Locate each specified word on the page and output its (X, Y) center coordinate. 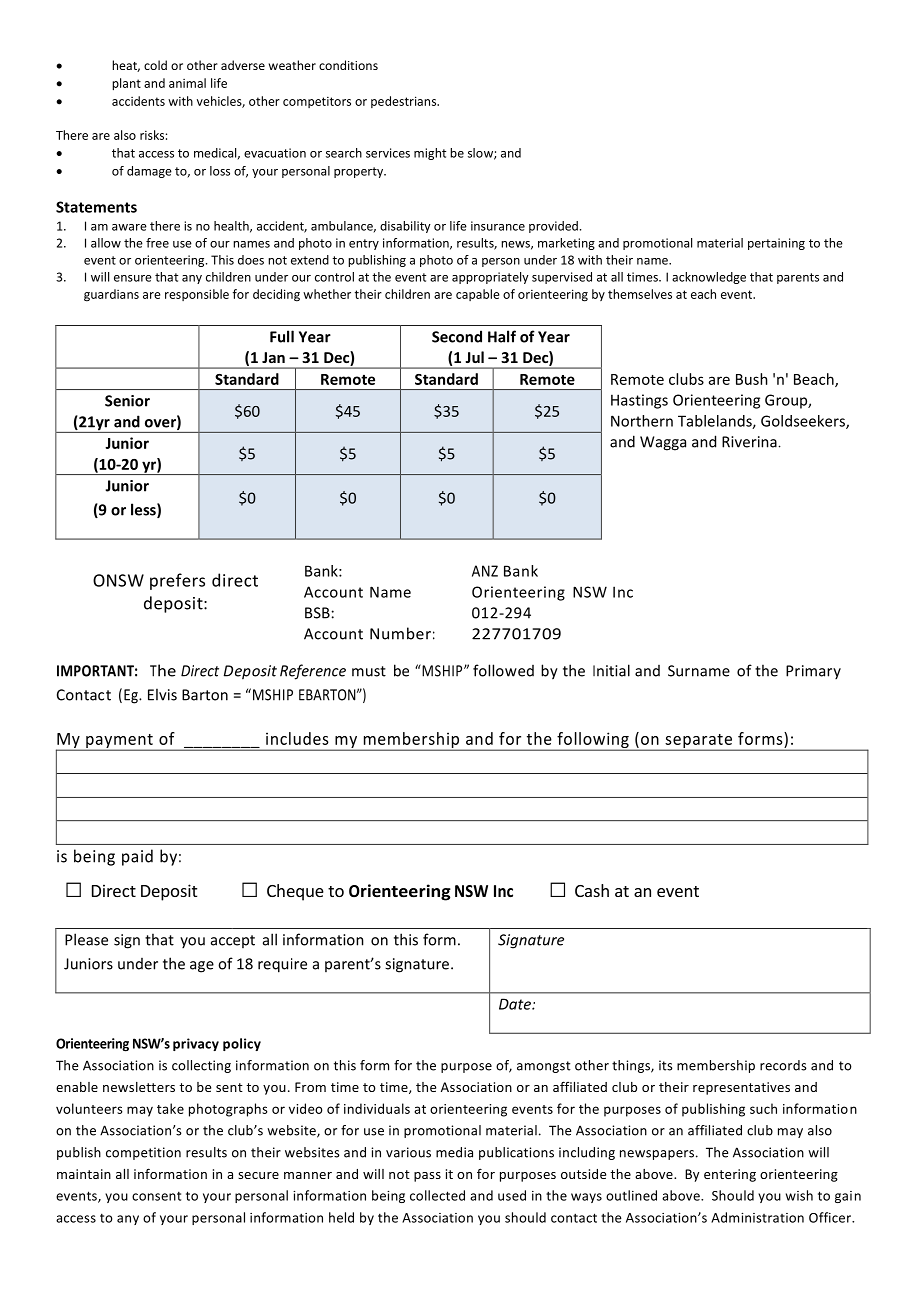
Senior (127, 401)
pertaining (776, 244)
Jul (474, 357)
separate (698, 742)
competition (143, 1153)
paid (137, 857)
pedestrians (405, 102)
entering (730, 1175)
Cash (592, 890)
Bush (752, 379)
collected (437, 1195)
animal (187, 83)
